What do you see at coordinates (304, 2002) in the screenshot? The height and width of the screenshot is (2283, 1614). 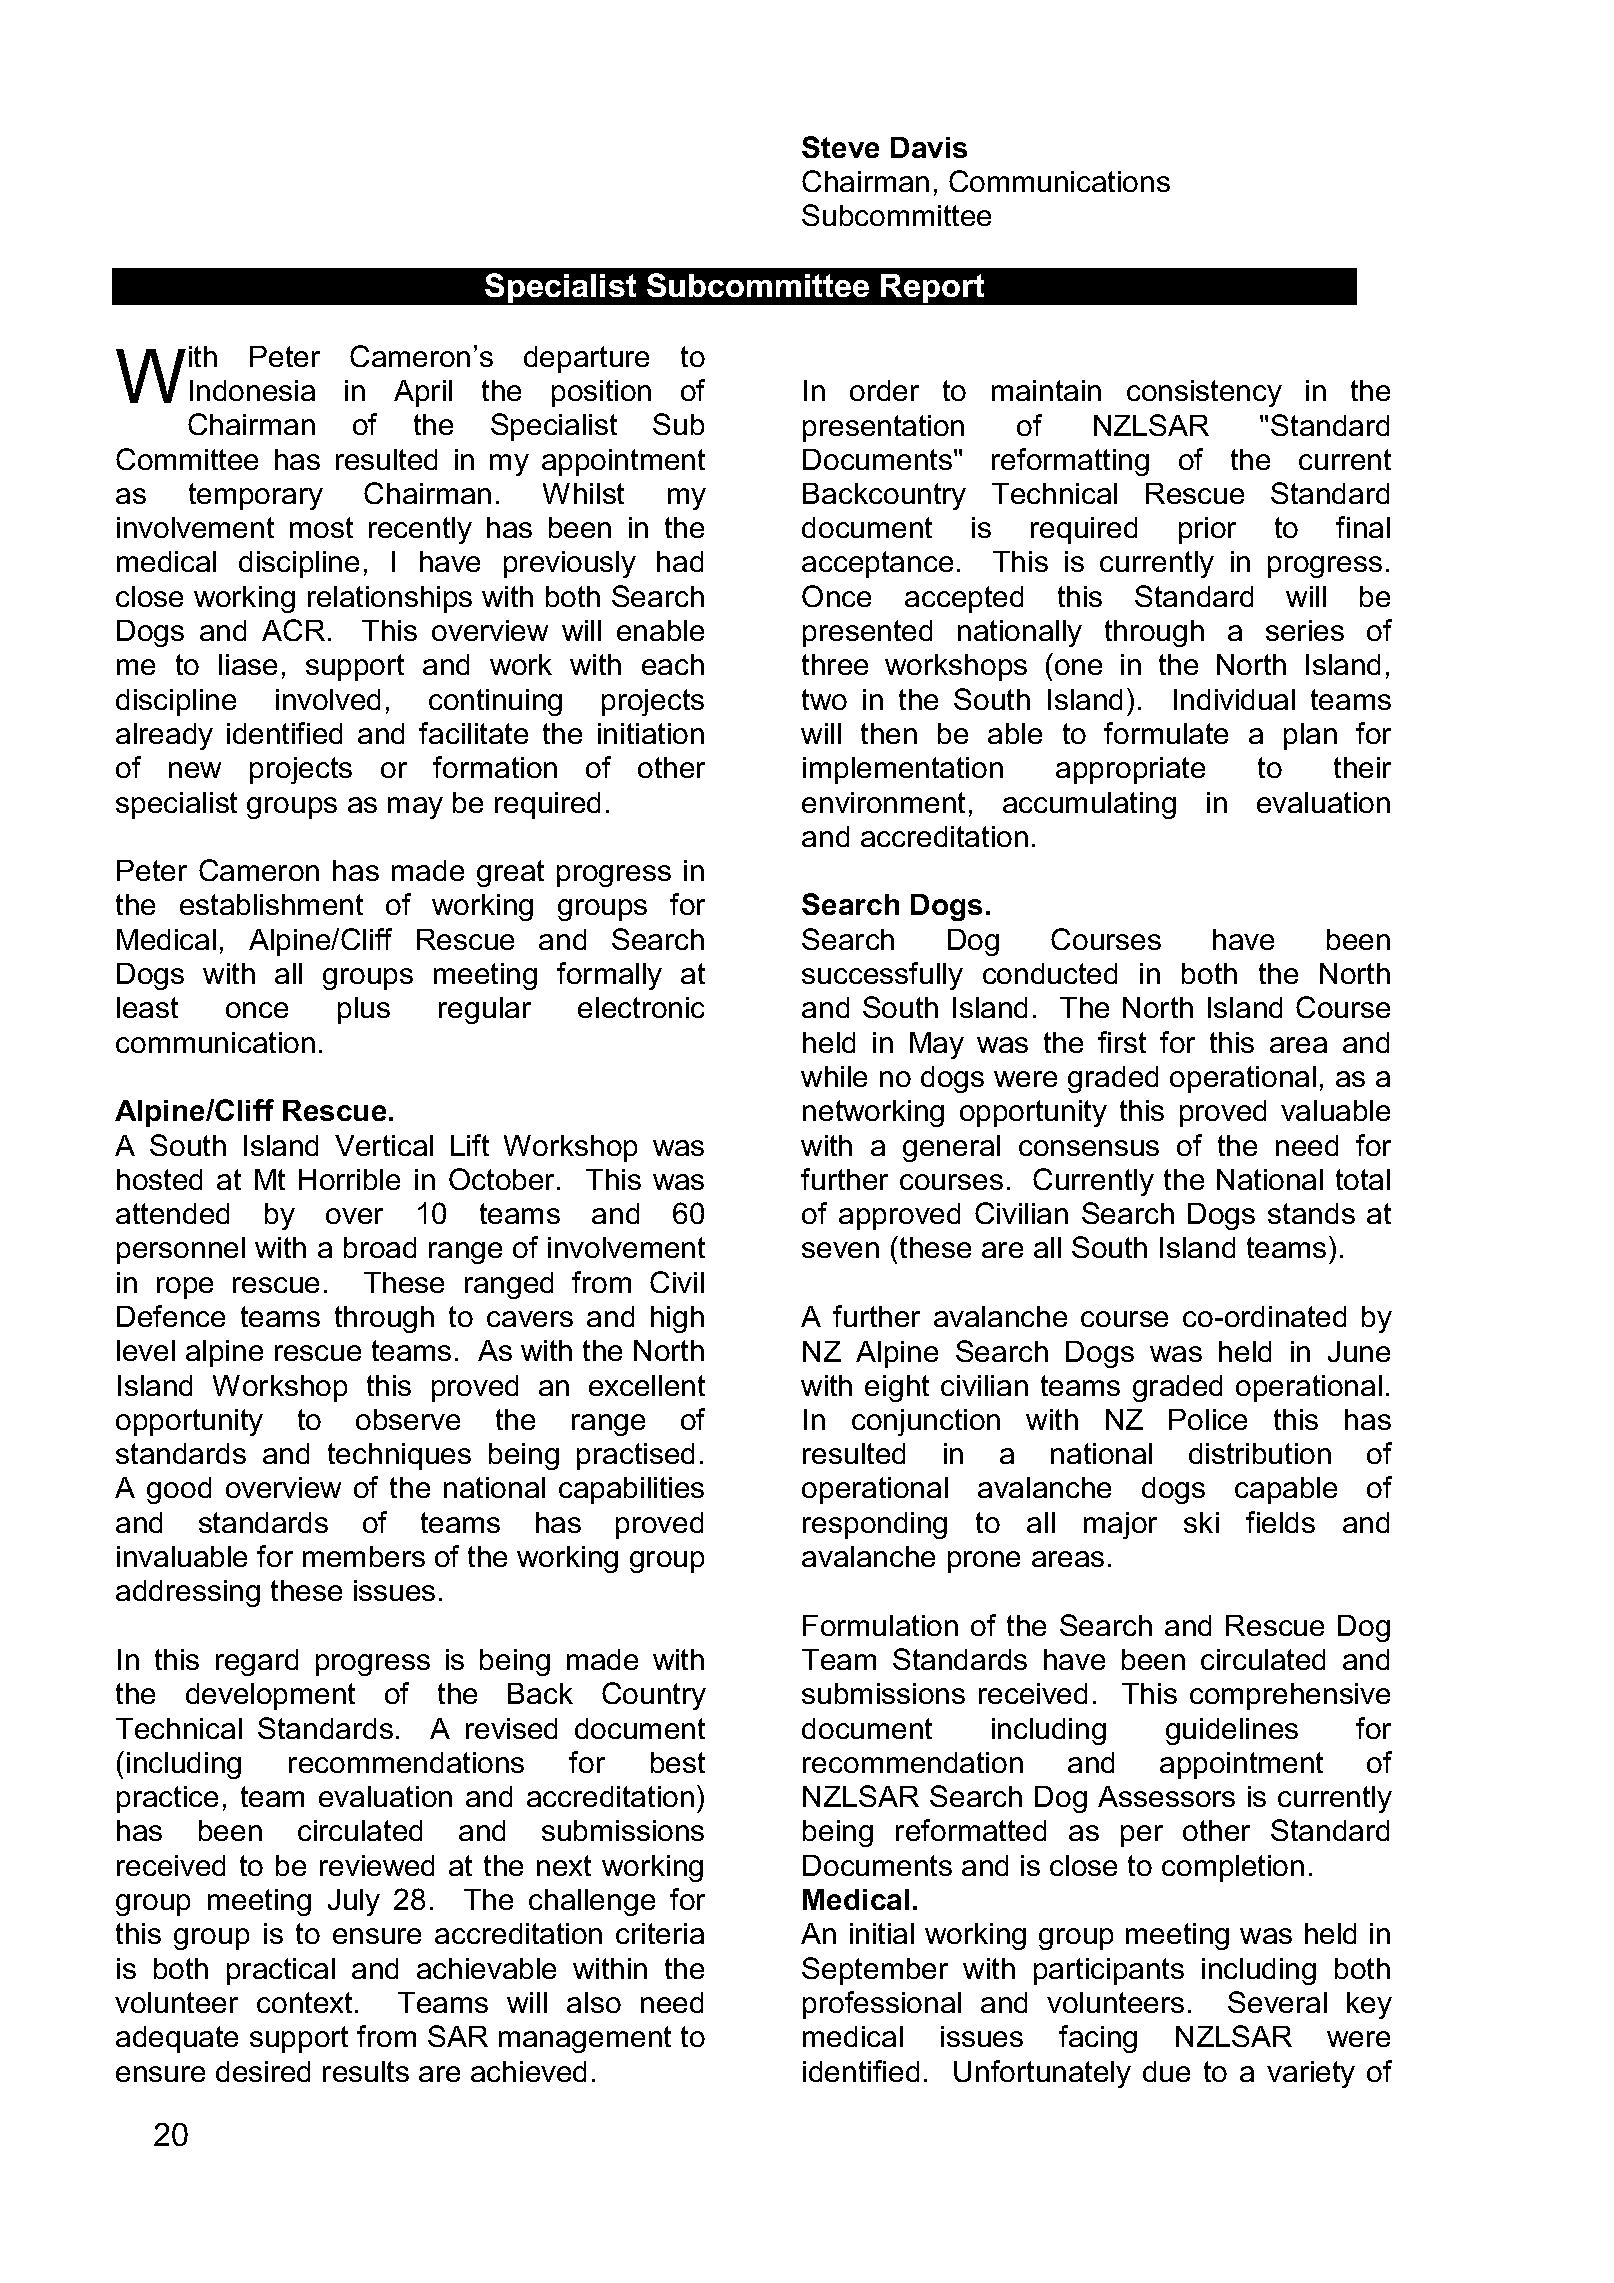 I see `context` at bounding box center [304, 2002].
